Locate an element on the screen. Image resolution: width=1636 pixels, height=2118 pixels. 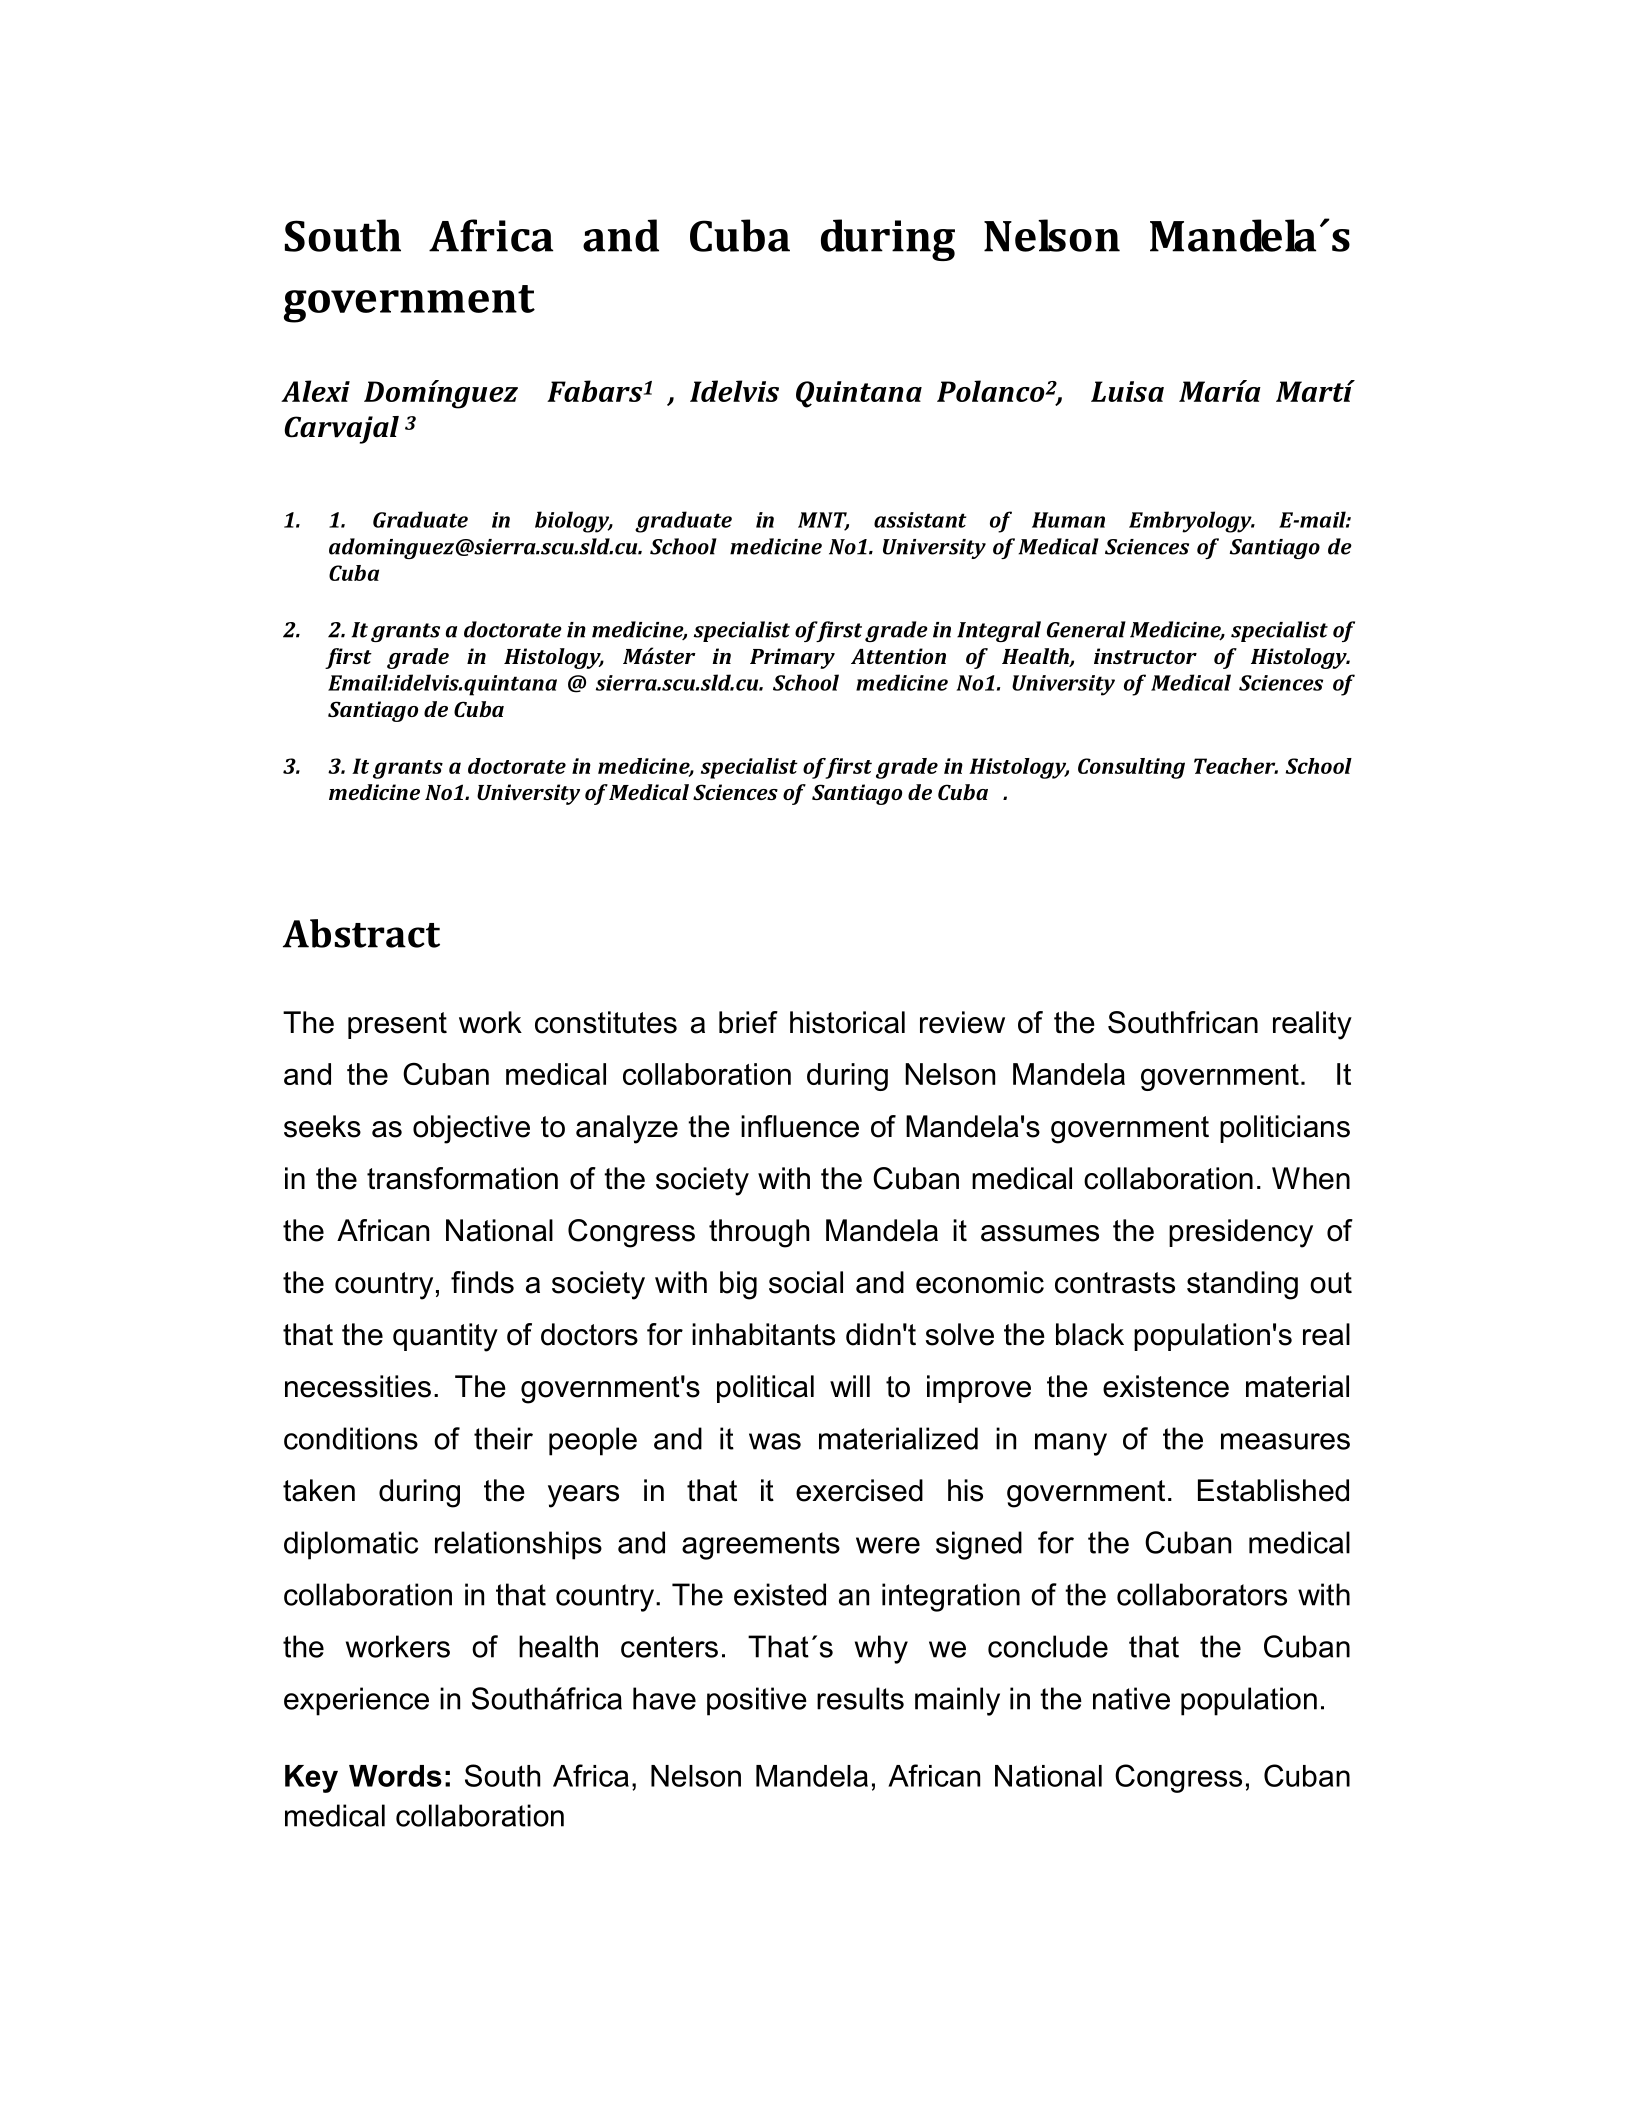
Consulting is located at coordinates (1131, 768).
